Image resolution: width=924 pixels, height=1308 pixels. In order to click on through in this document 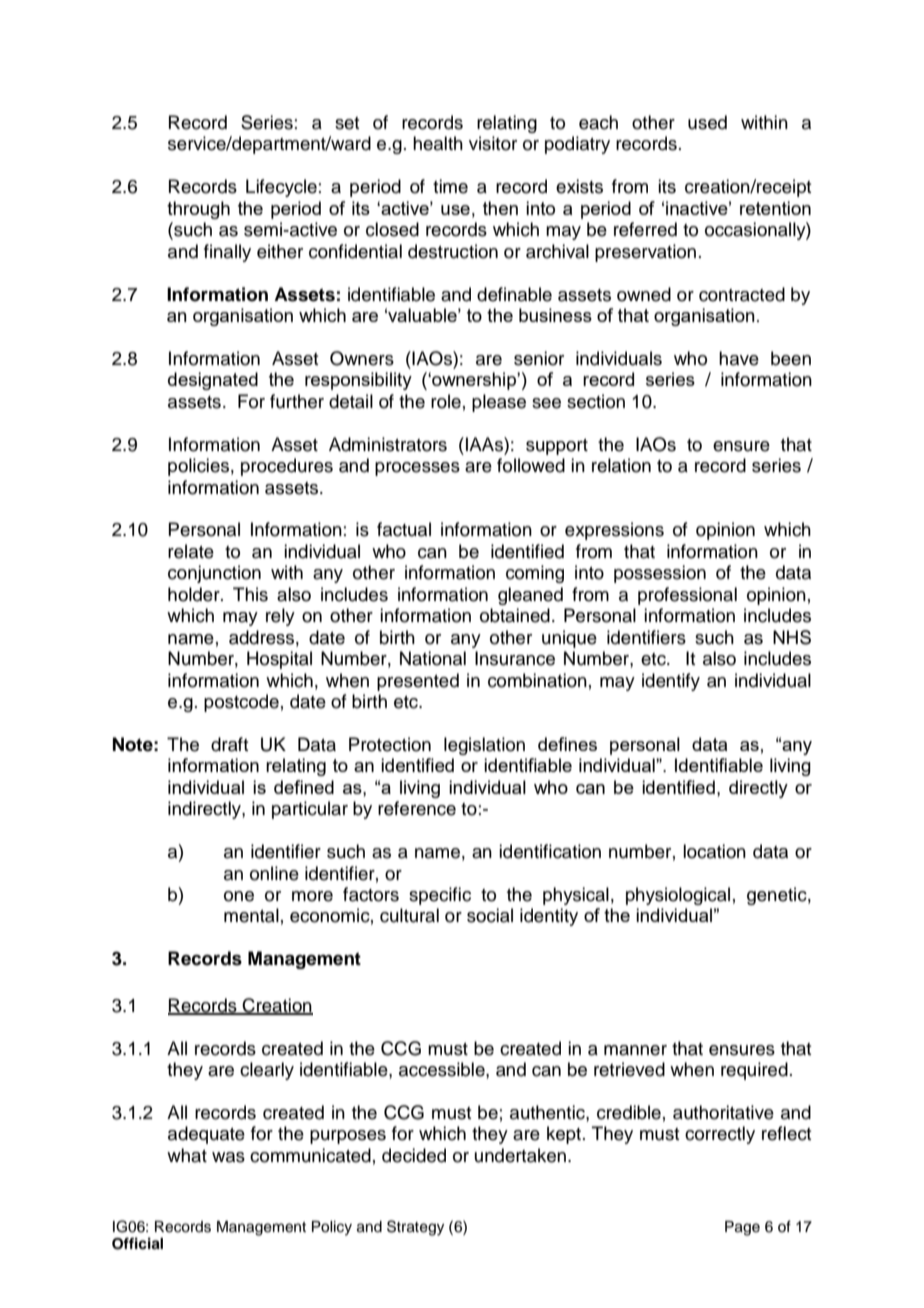, I will do `click(198, 210)`.
